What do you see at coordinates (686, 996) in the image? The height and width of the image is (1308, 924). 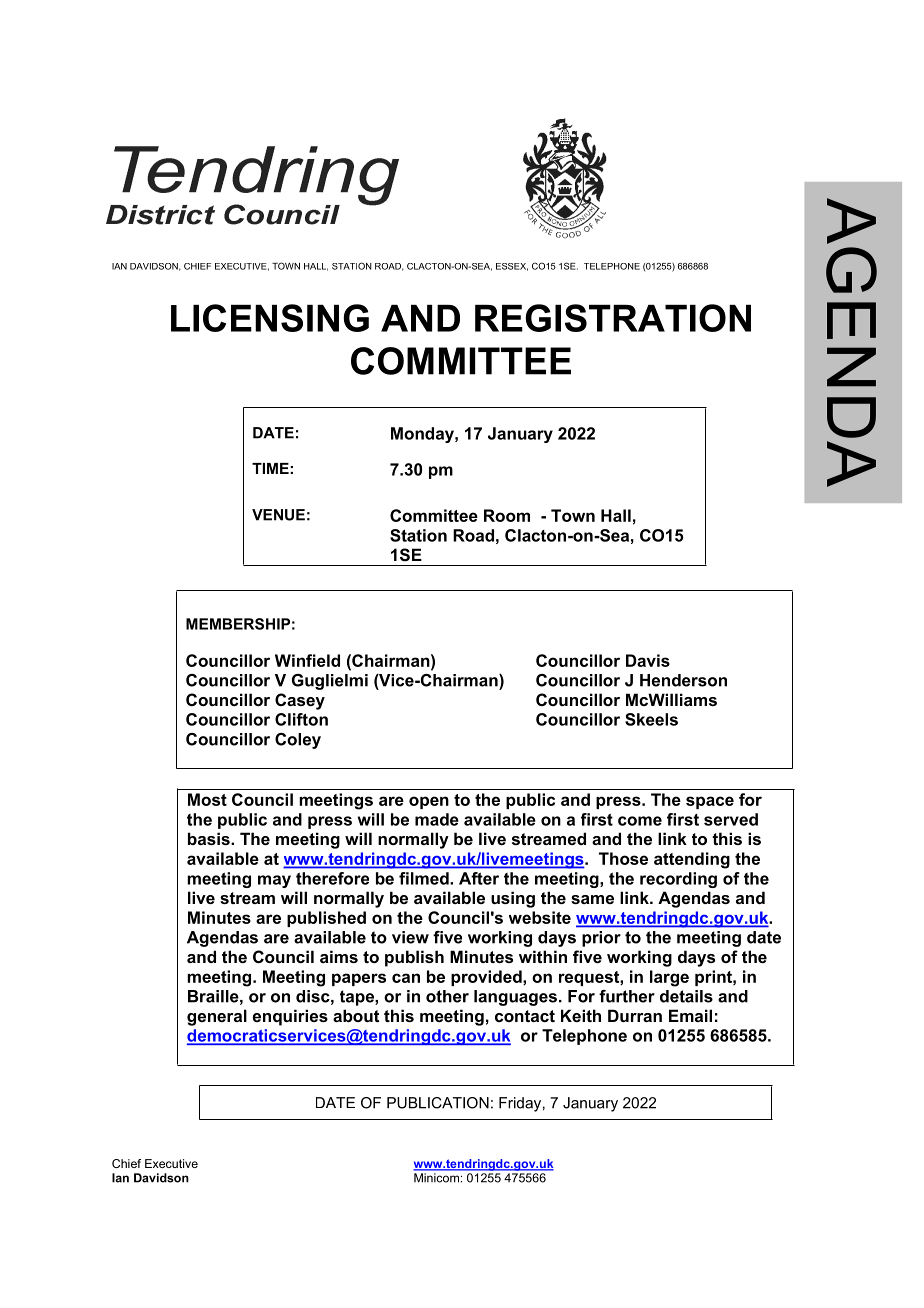 I see `details` at bounding box center [686, 996].
